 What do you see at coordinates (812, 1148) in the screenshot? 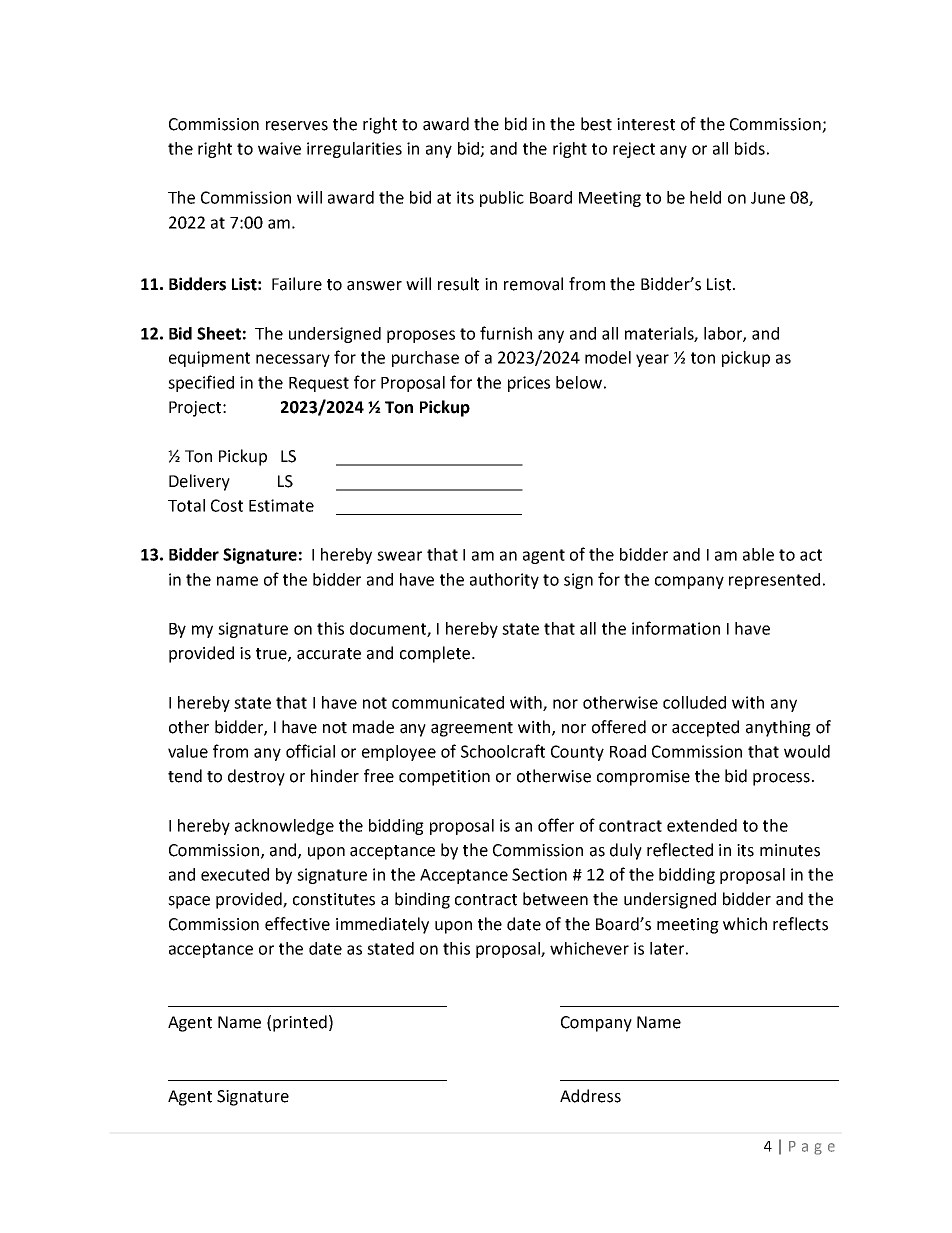
I see `Page` at bounding box center [812, 1148].
